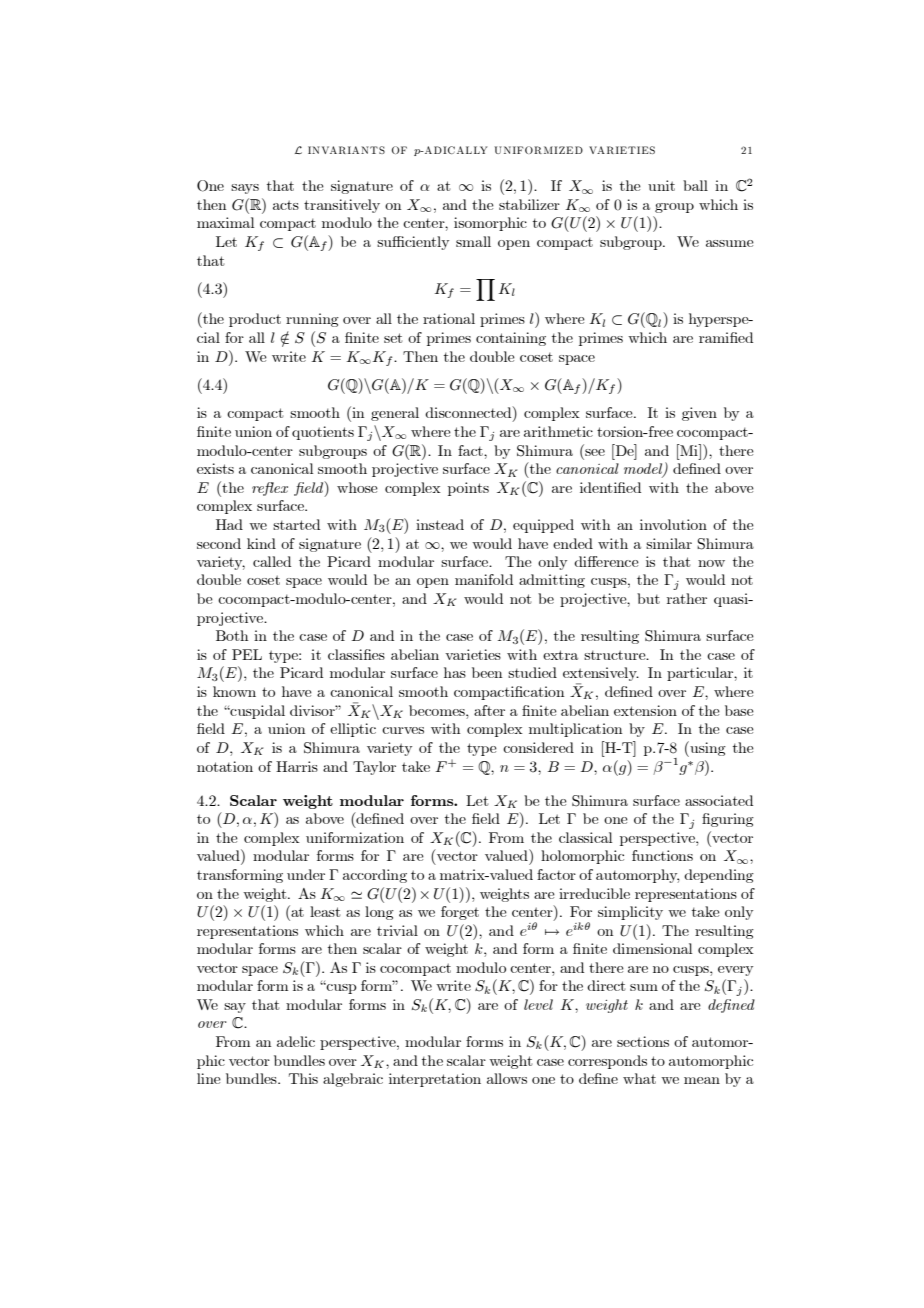  I want to click on unit, so click(661, 185).
